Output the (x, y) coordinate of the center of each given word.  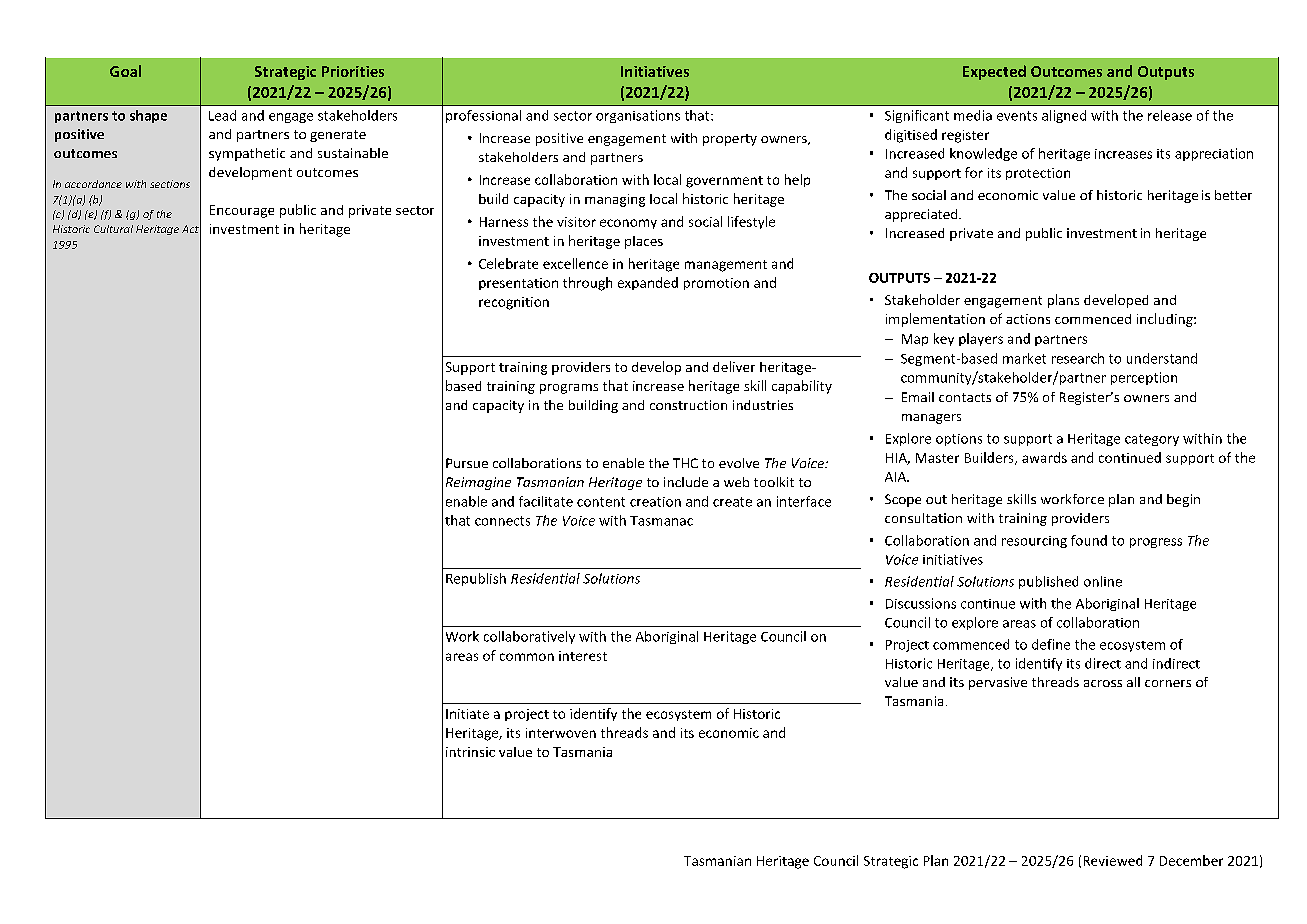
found (1089, 540)
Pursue (467, 463)
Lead (222, 115)
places (644, 242)
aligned (1064, 116)
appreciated (922, 215)
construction (688, 405)
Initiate (467, 714)
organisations (638, 116)
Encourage (242, 211)
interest (583, 656)
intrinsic (470, 752)
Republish (476, 579)
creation (655, 502)
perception (1144, 378)
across (1103, 683)
